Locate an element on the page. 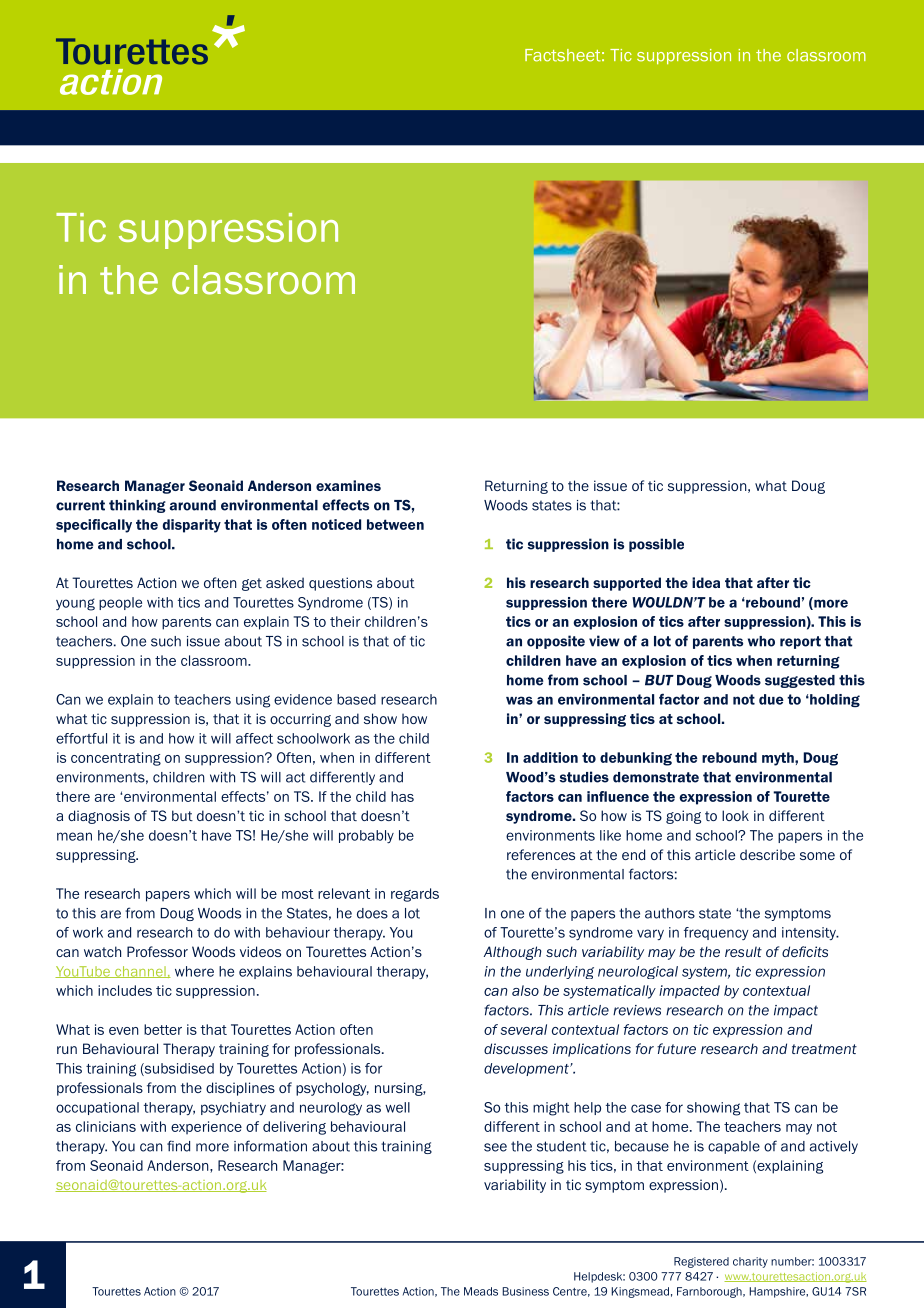 This image has width=924, height=1308. future is located at coordinates (676, 1048).
